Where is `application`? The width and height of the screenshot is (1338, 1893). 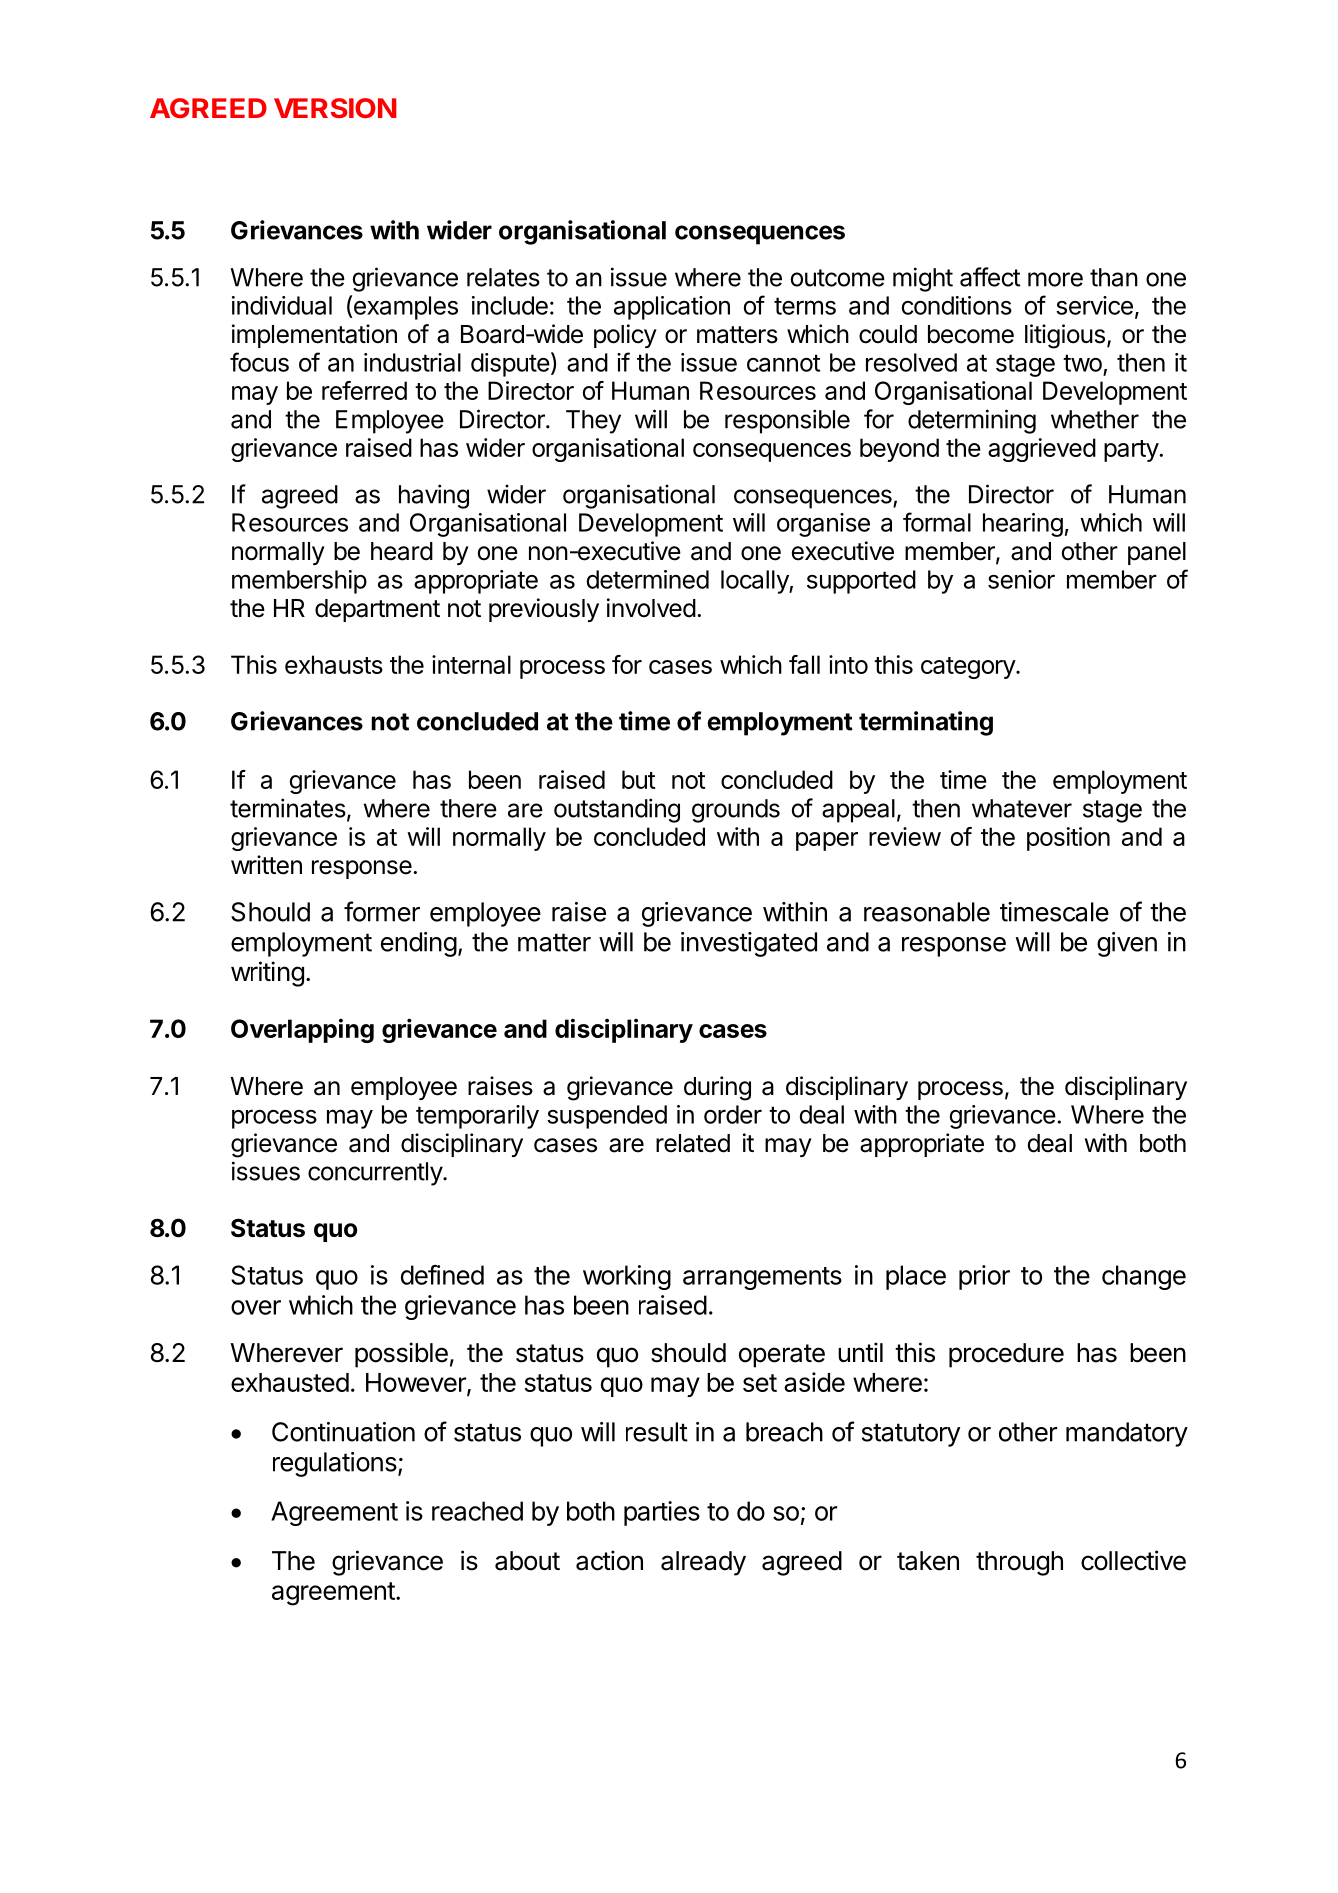 application is located at coordinates (672, 308).
